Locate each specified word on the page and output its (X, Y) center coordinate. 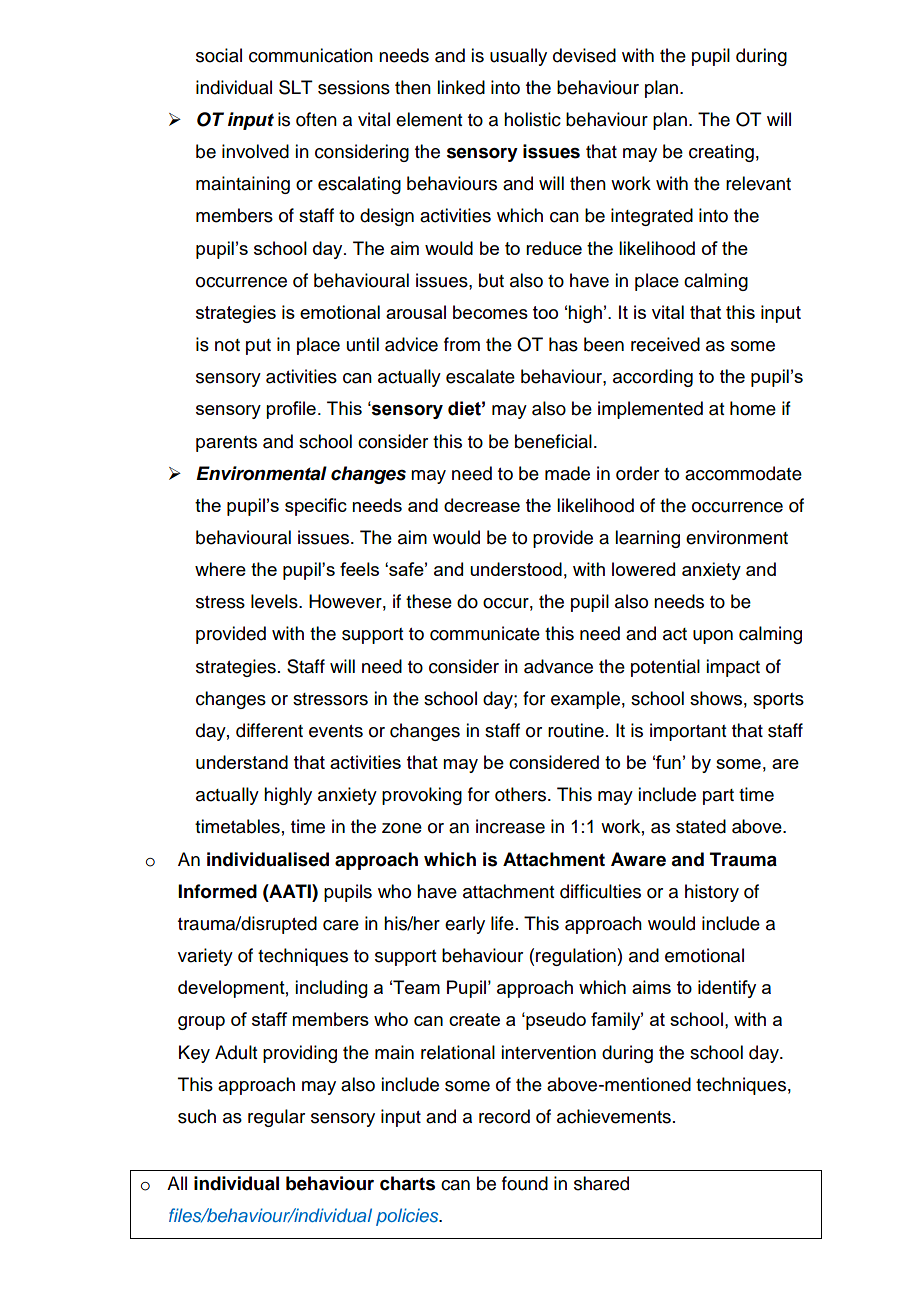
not (227, 345)
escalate (480, 376)
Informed (217, 891)
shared (601, 1183)
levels (275, 601)
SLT (296, 87)
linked (461, 87)
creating (721, 153)
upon (713, 637)
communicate (485, 633)
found (525, 1183)
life (502, 923)
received (665, 344)
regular (276, 1118)
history (712, 893)
